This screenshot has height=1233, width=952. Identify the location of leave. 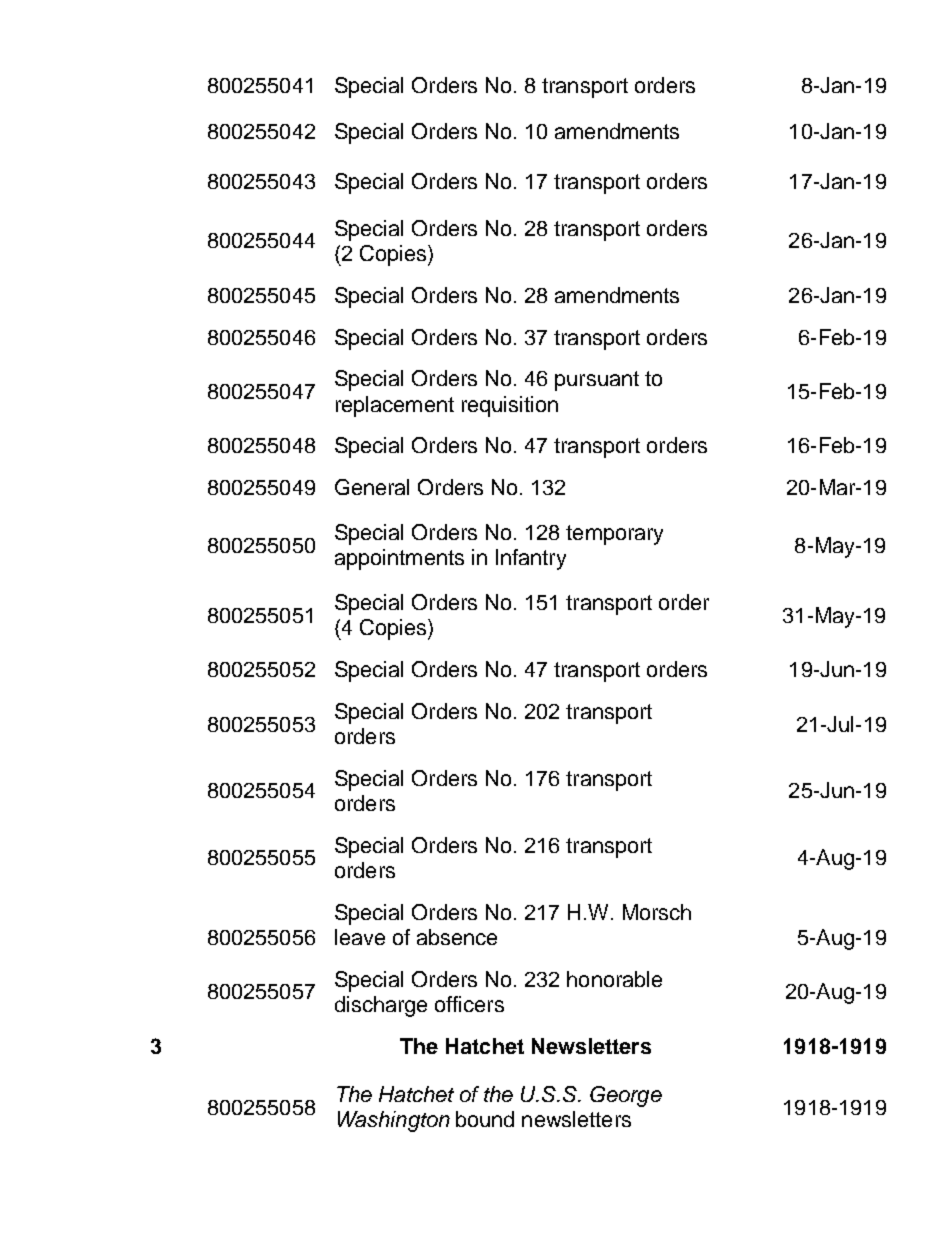
(360, 937).
